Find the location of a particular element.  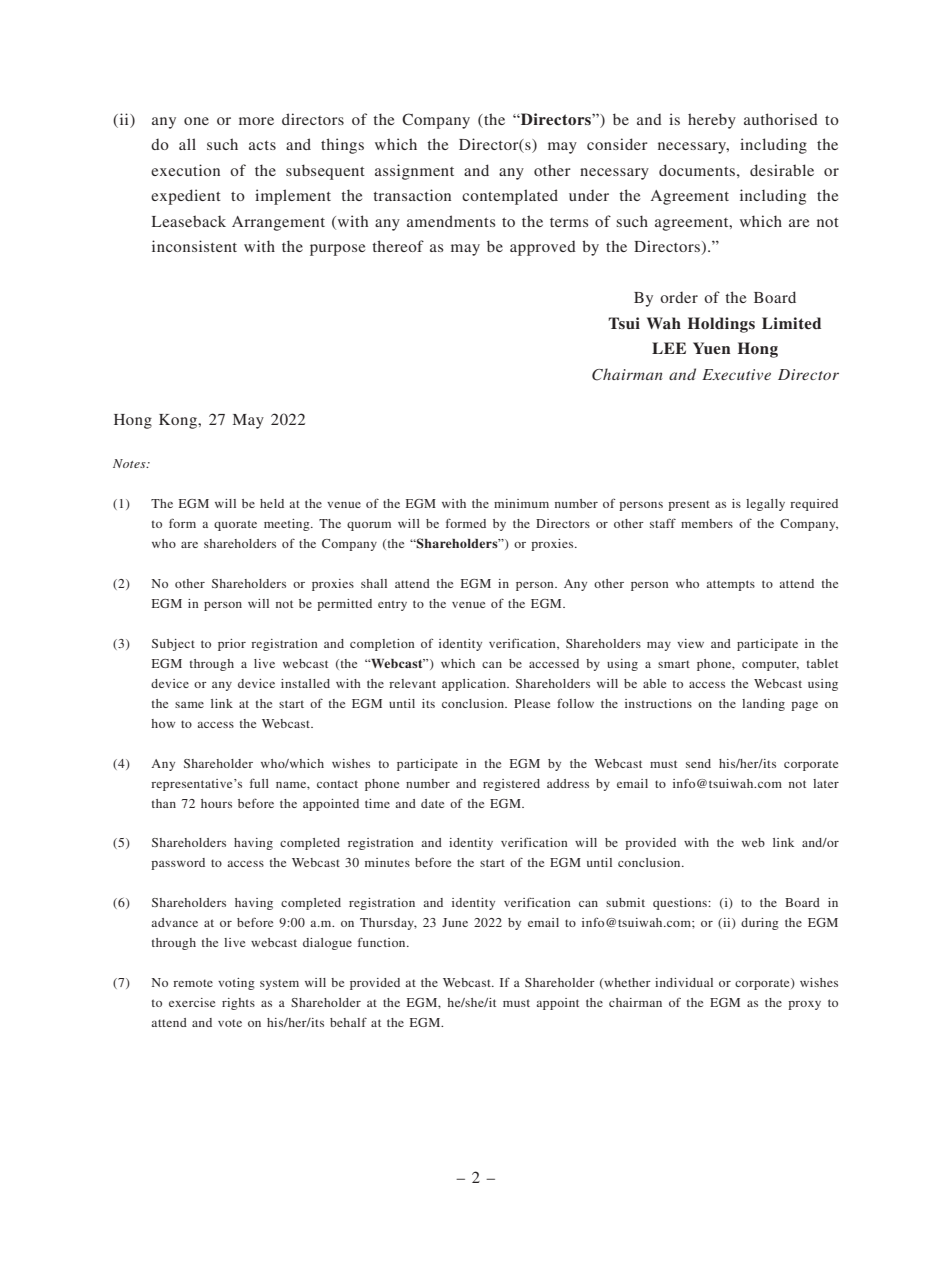

attempts is located at coordinates (730, 585).
